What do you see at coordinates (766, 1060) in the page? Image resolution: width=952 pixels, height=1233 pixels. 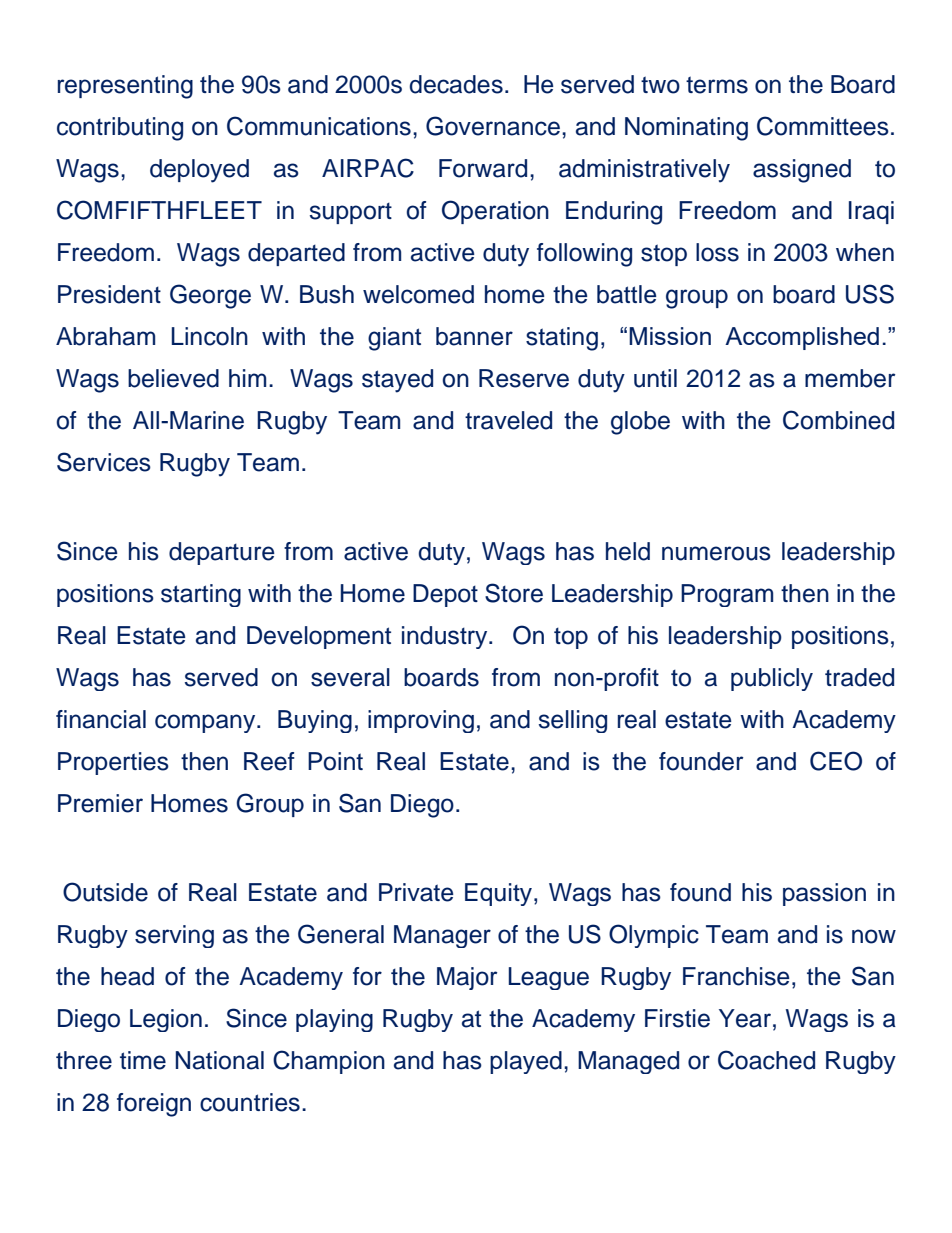 I see `Coached` at bounding box center [766, 1060].
